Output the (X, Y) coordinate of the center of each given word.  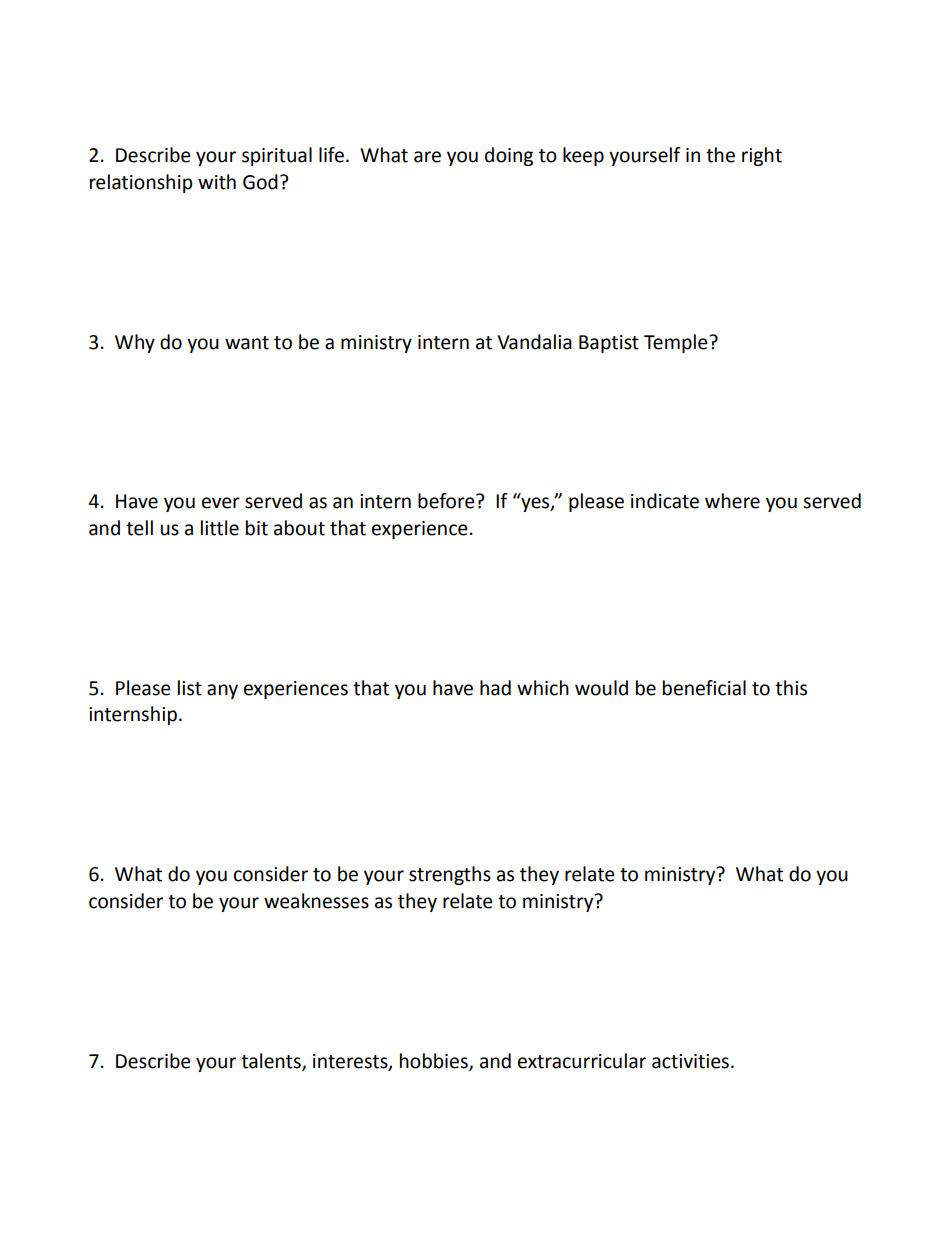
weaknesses (316, 901)
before (447, 501)
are (427, 157)
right (762, 156)
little (220, 528)
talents (272, 1061)
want (247, 343)
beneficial (704, 688)
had (495, 688)
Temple (677, 343)
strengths (450, 875)
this (791, 688)
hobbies (435, 1061)
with (217, 182)
